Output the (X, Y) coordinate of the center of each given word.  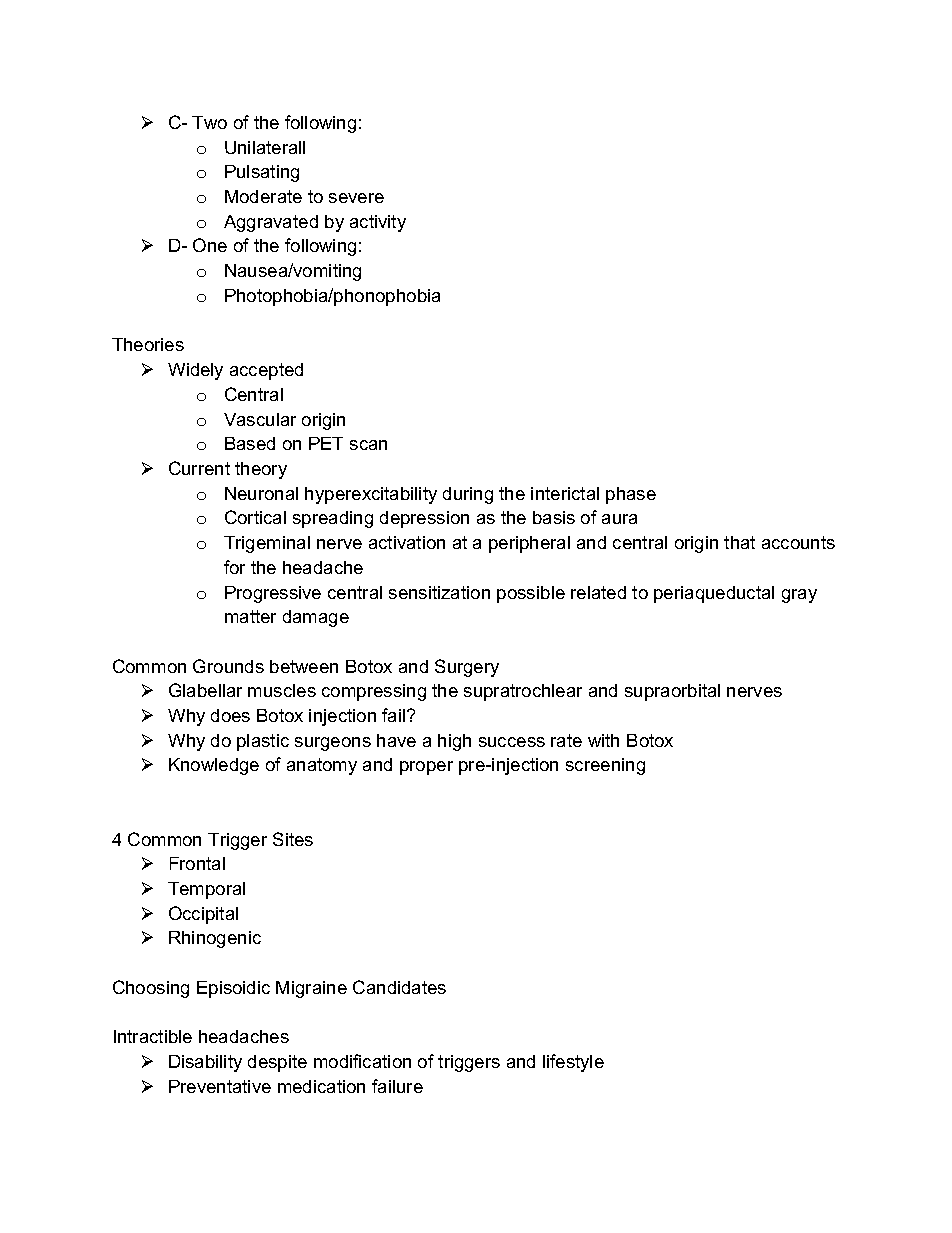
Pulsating (262, 173)
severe (356, 198)
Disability (205, 1063)
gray (799, 596)
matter (250, 616)
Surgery (467, 668)
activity (378, 223)
